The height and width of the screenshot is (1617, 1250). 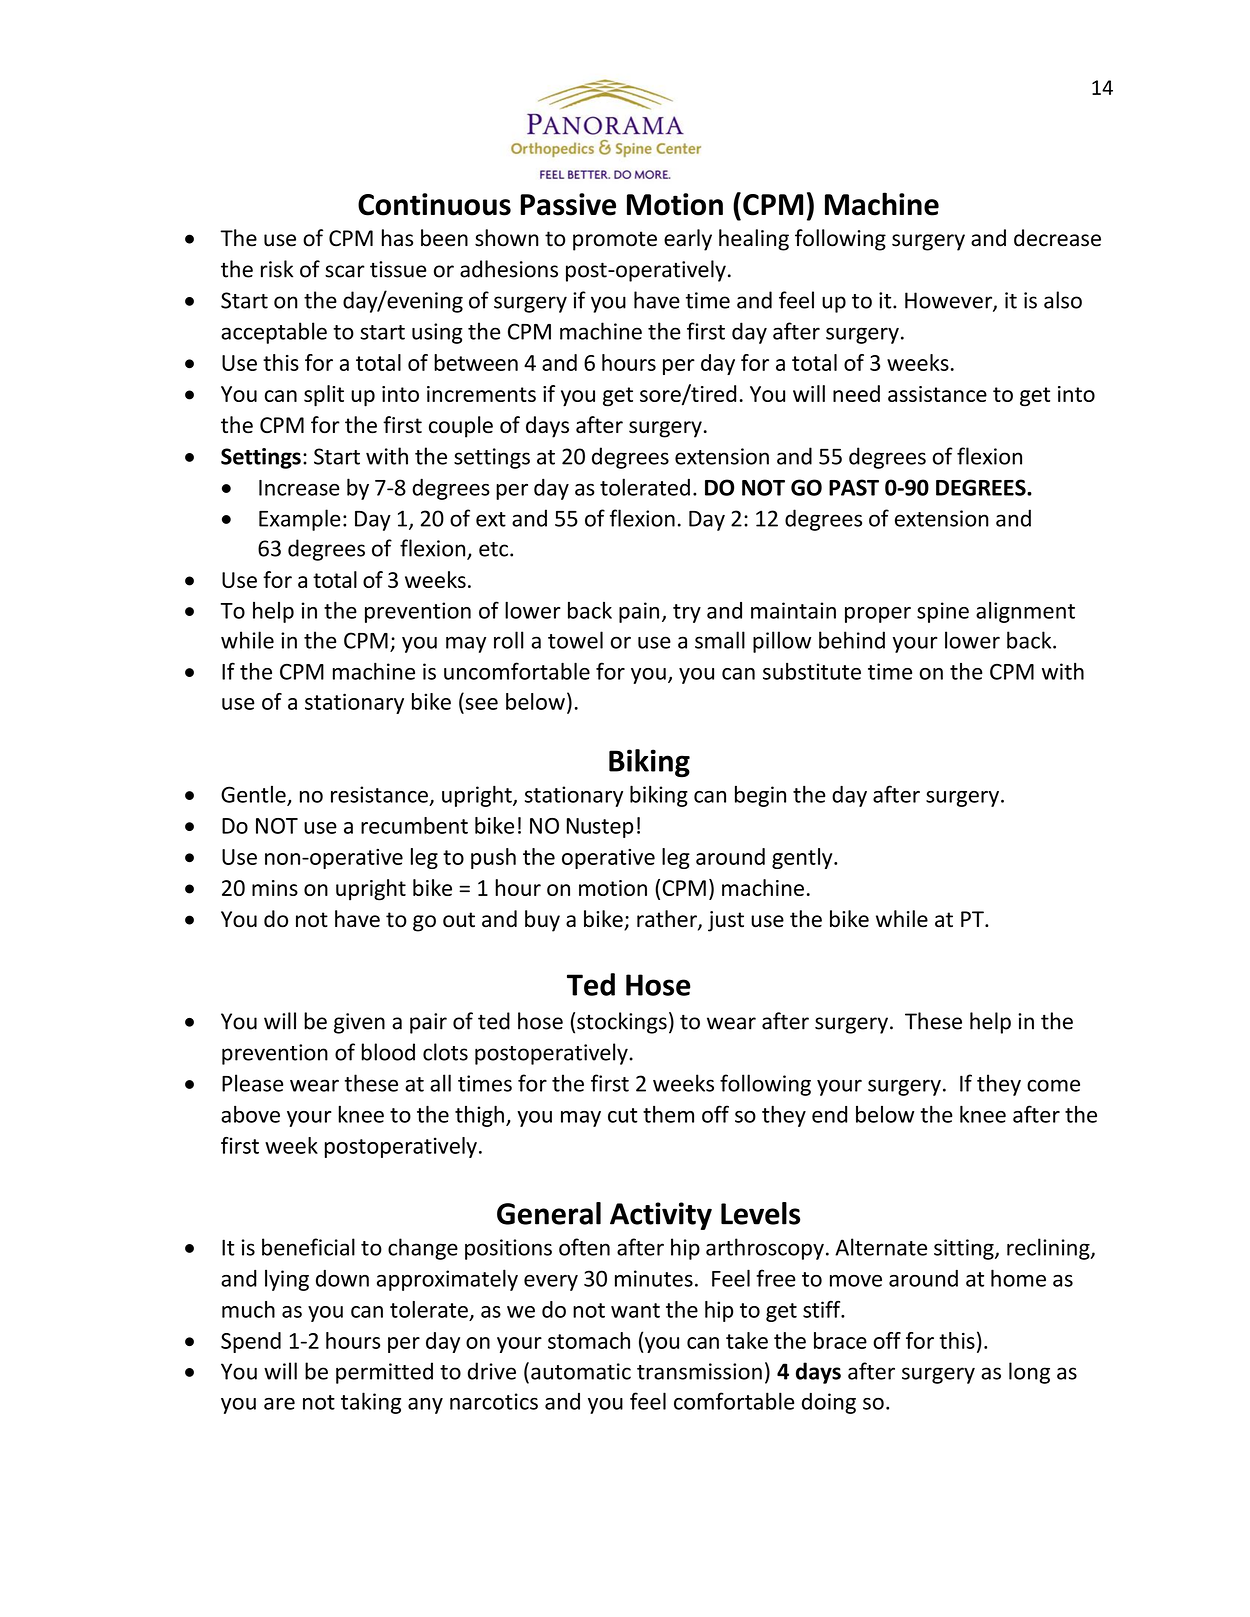 What do you see at coordinates (345, 271) in the screenshot?
I see `scar` at bounding box center [345, 271].
